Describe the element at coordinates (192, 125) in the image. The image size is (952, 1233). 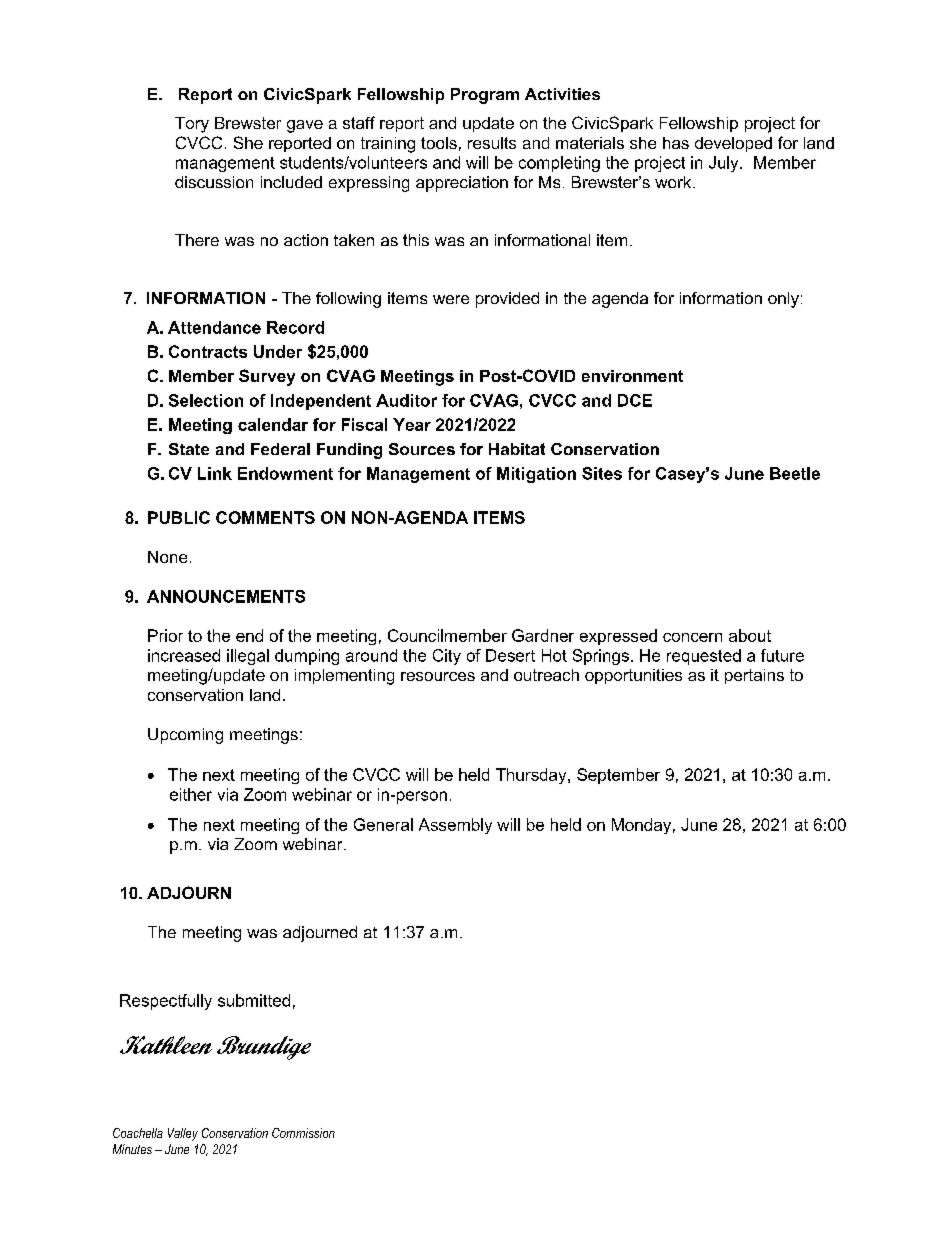
I see `Tory` at that location.
